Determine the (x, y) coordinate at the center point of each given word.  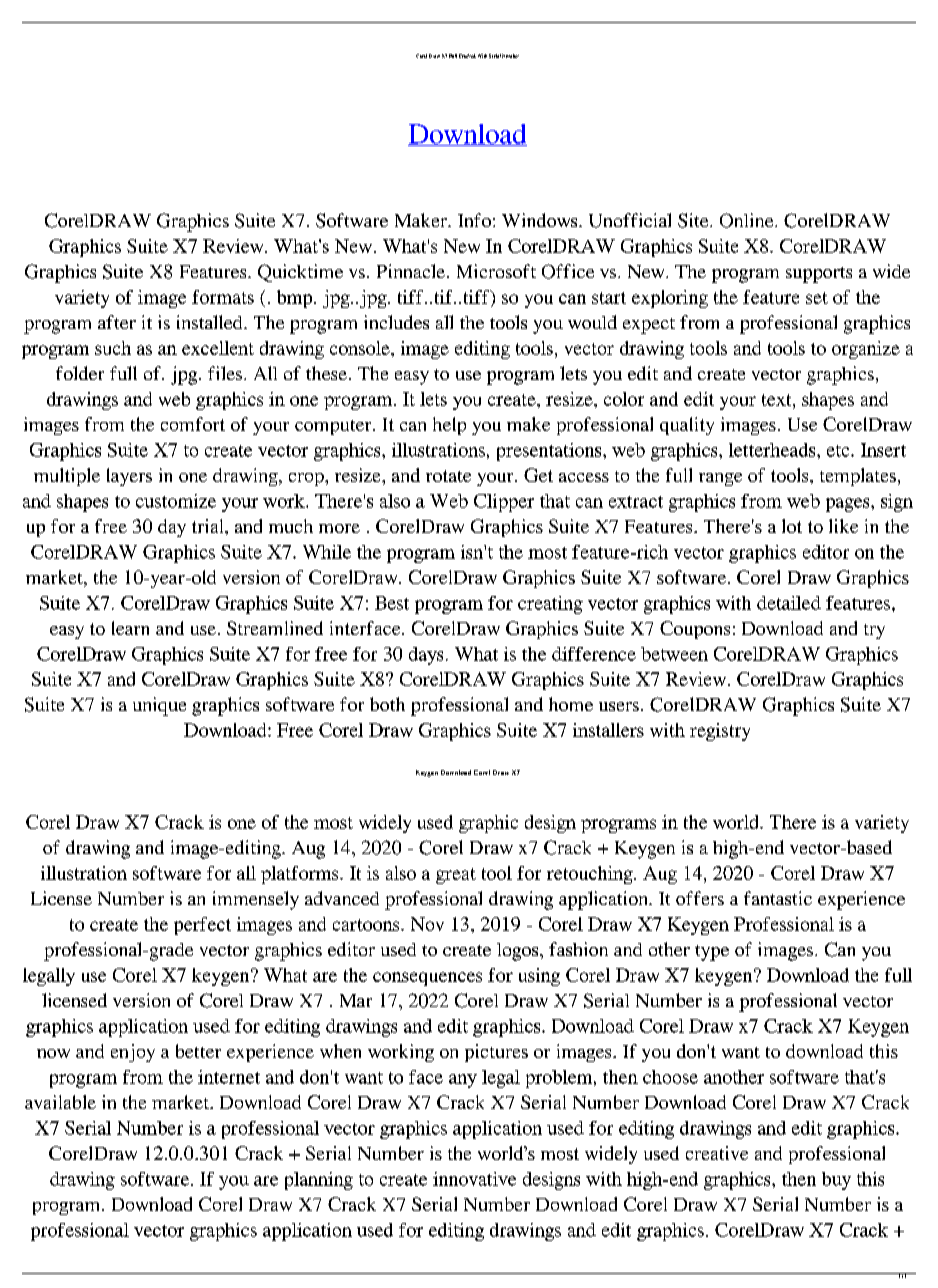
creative (717, 1153)
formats (223, 297)
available (60, 1102)
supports (819, 275)
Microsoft (496, 271)
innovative (474, 1179)
